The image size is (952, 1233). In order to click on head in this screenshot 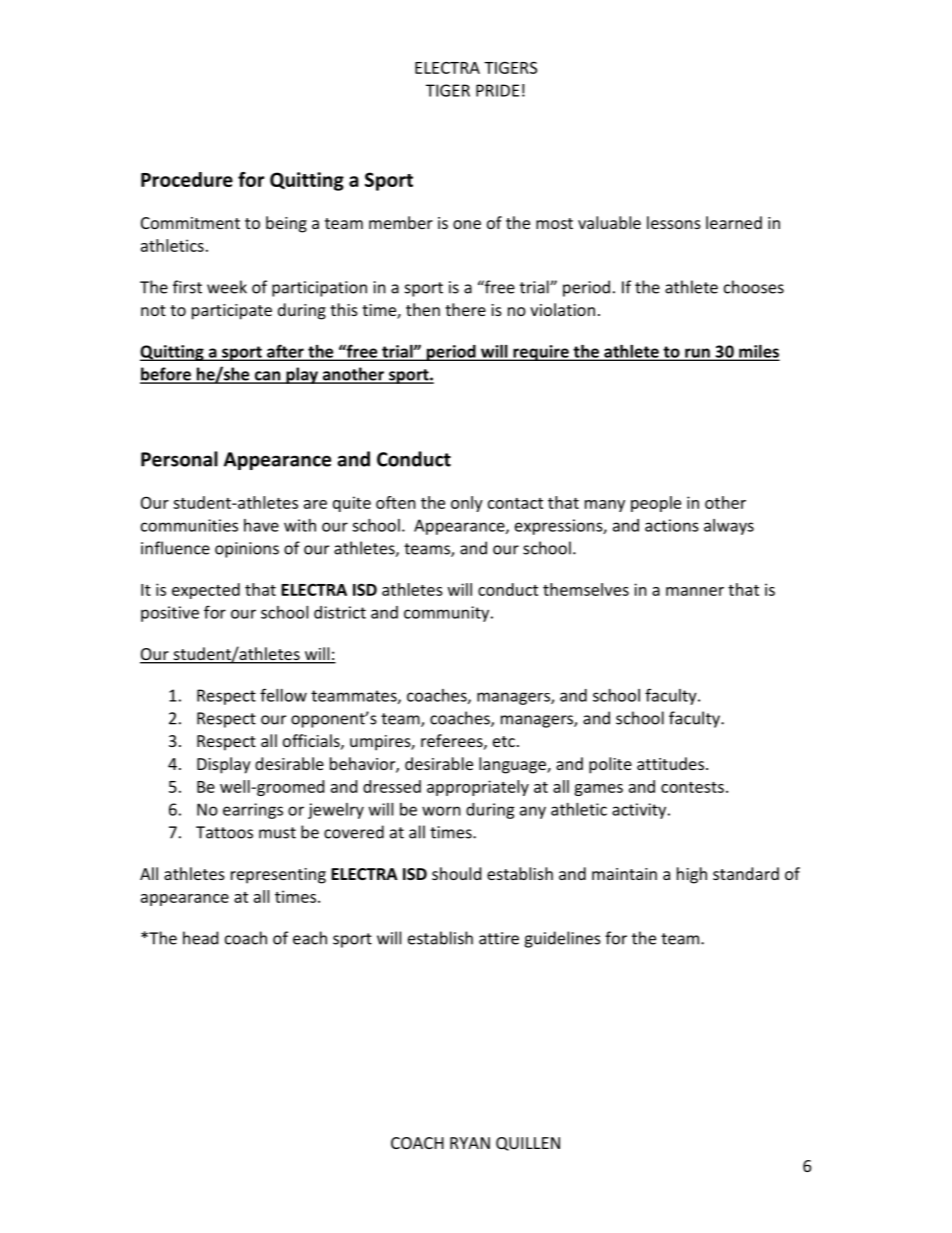, I will do `click(200, 938)`.
